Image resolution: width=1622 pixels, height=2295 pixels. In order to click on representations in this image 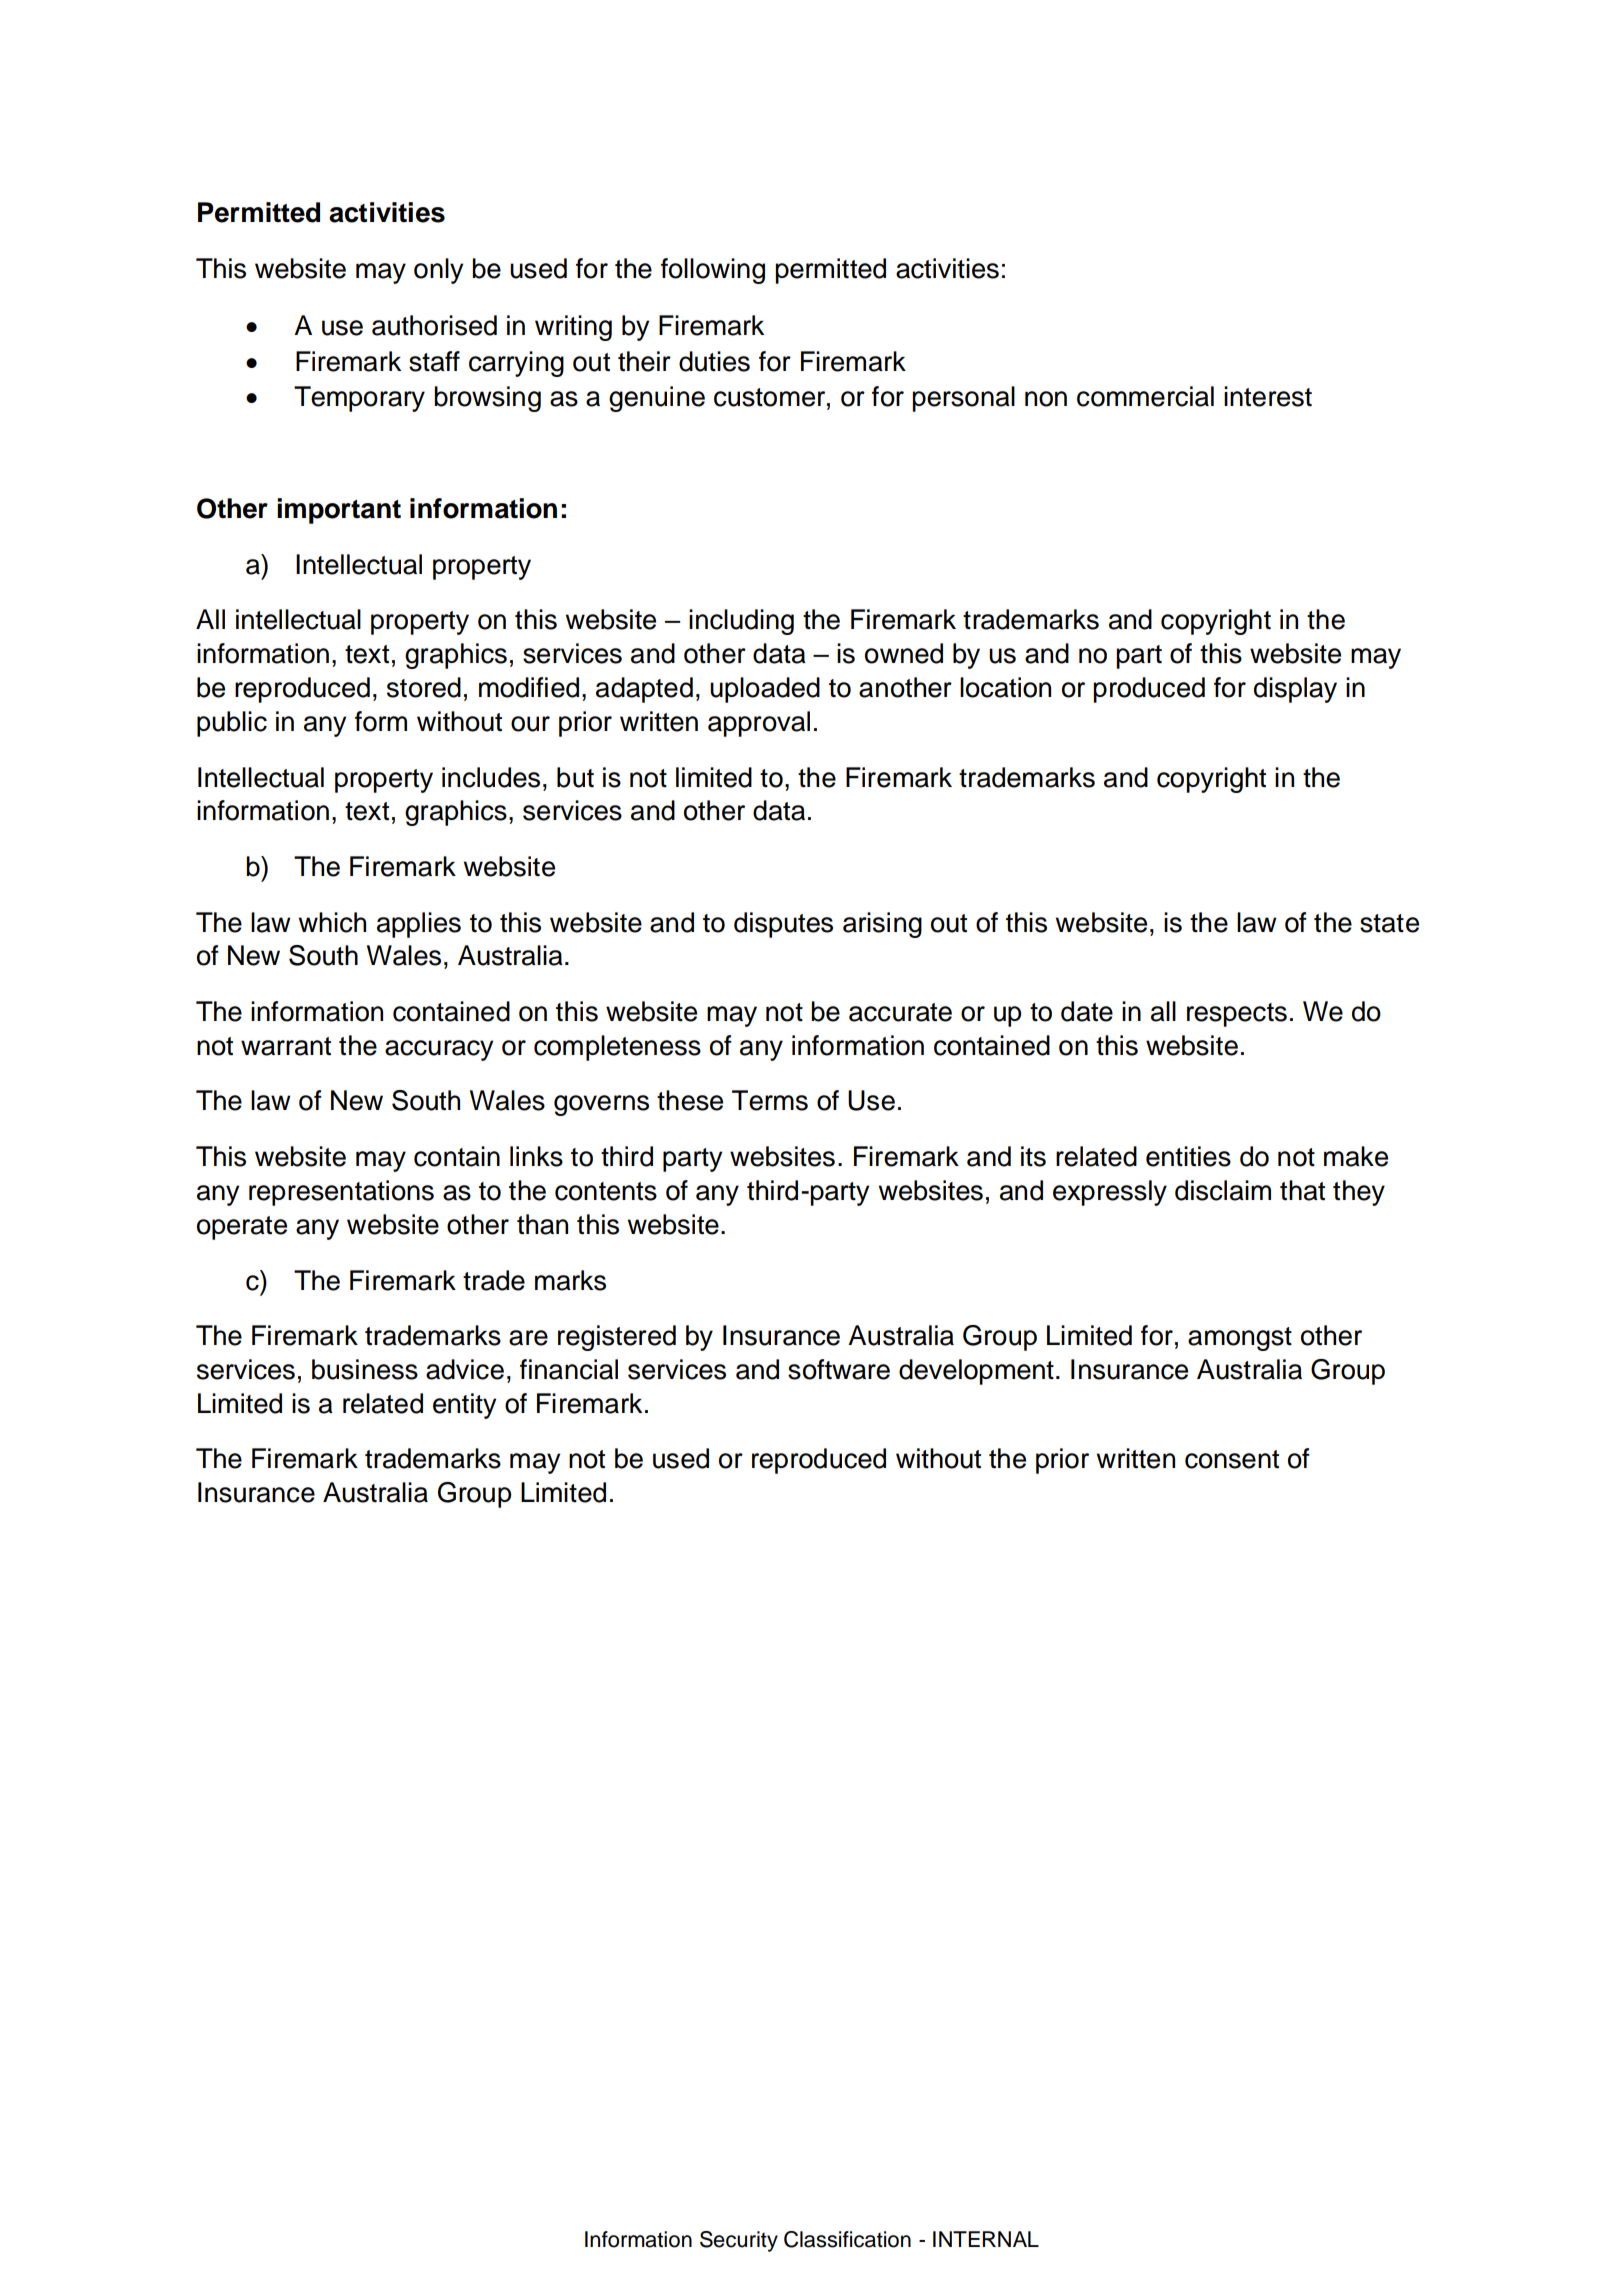, I will do `click(341, 1193)`.
